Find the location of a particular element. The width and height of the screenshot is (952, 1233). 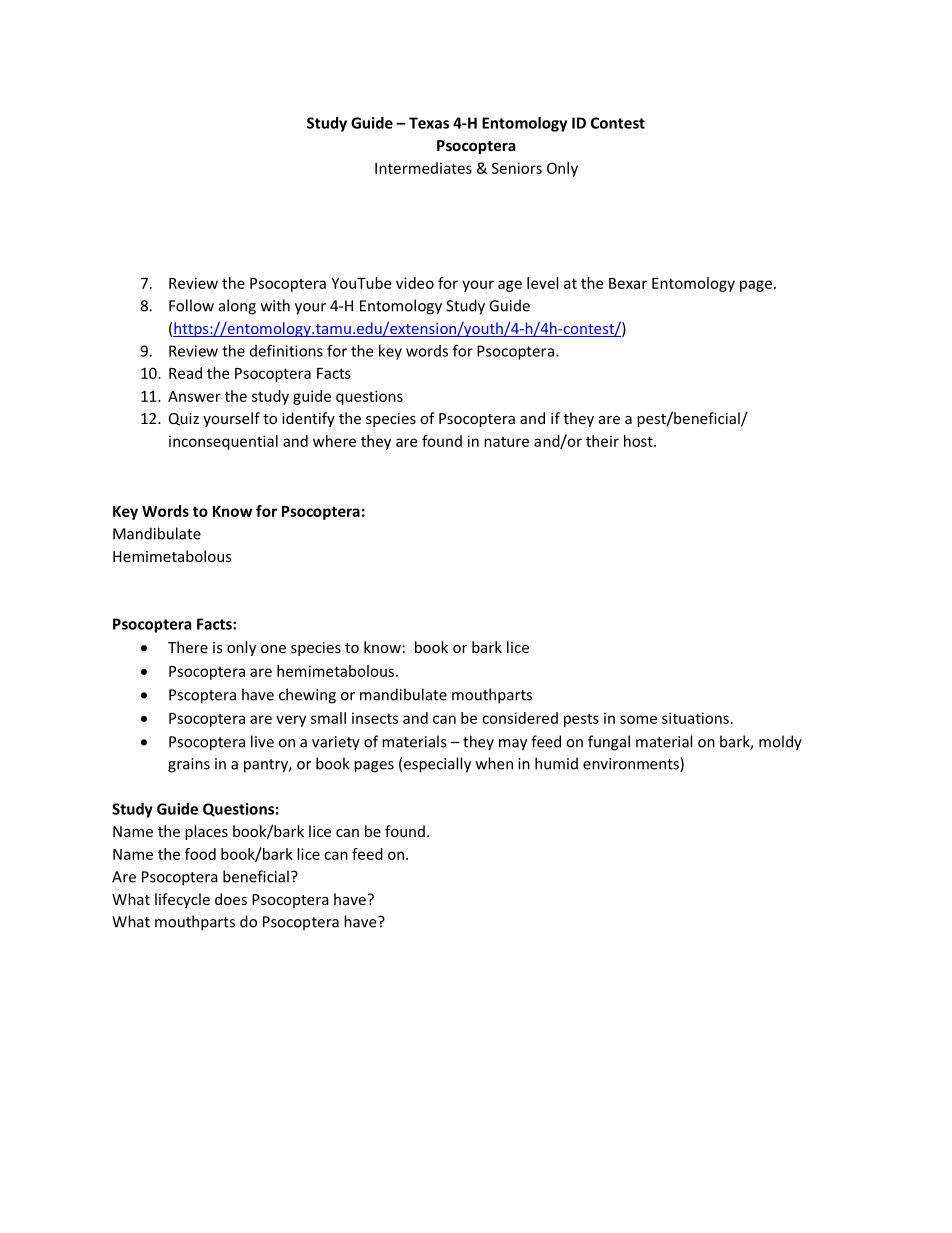

environments is located at coordinates (632, 764).
